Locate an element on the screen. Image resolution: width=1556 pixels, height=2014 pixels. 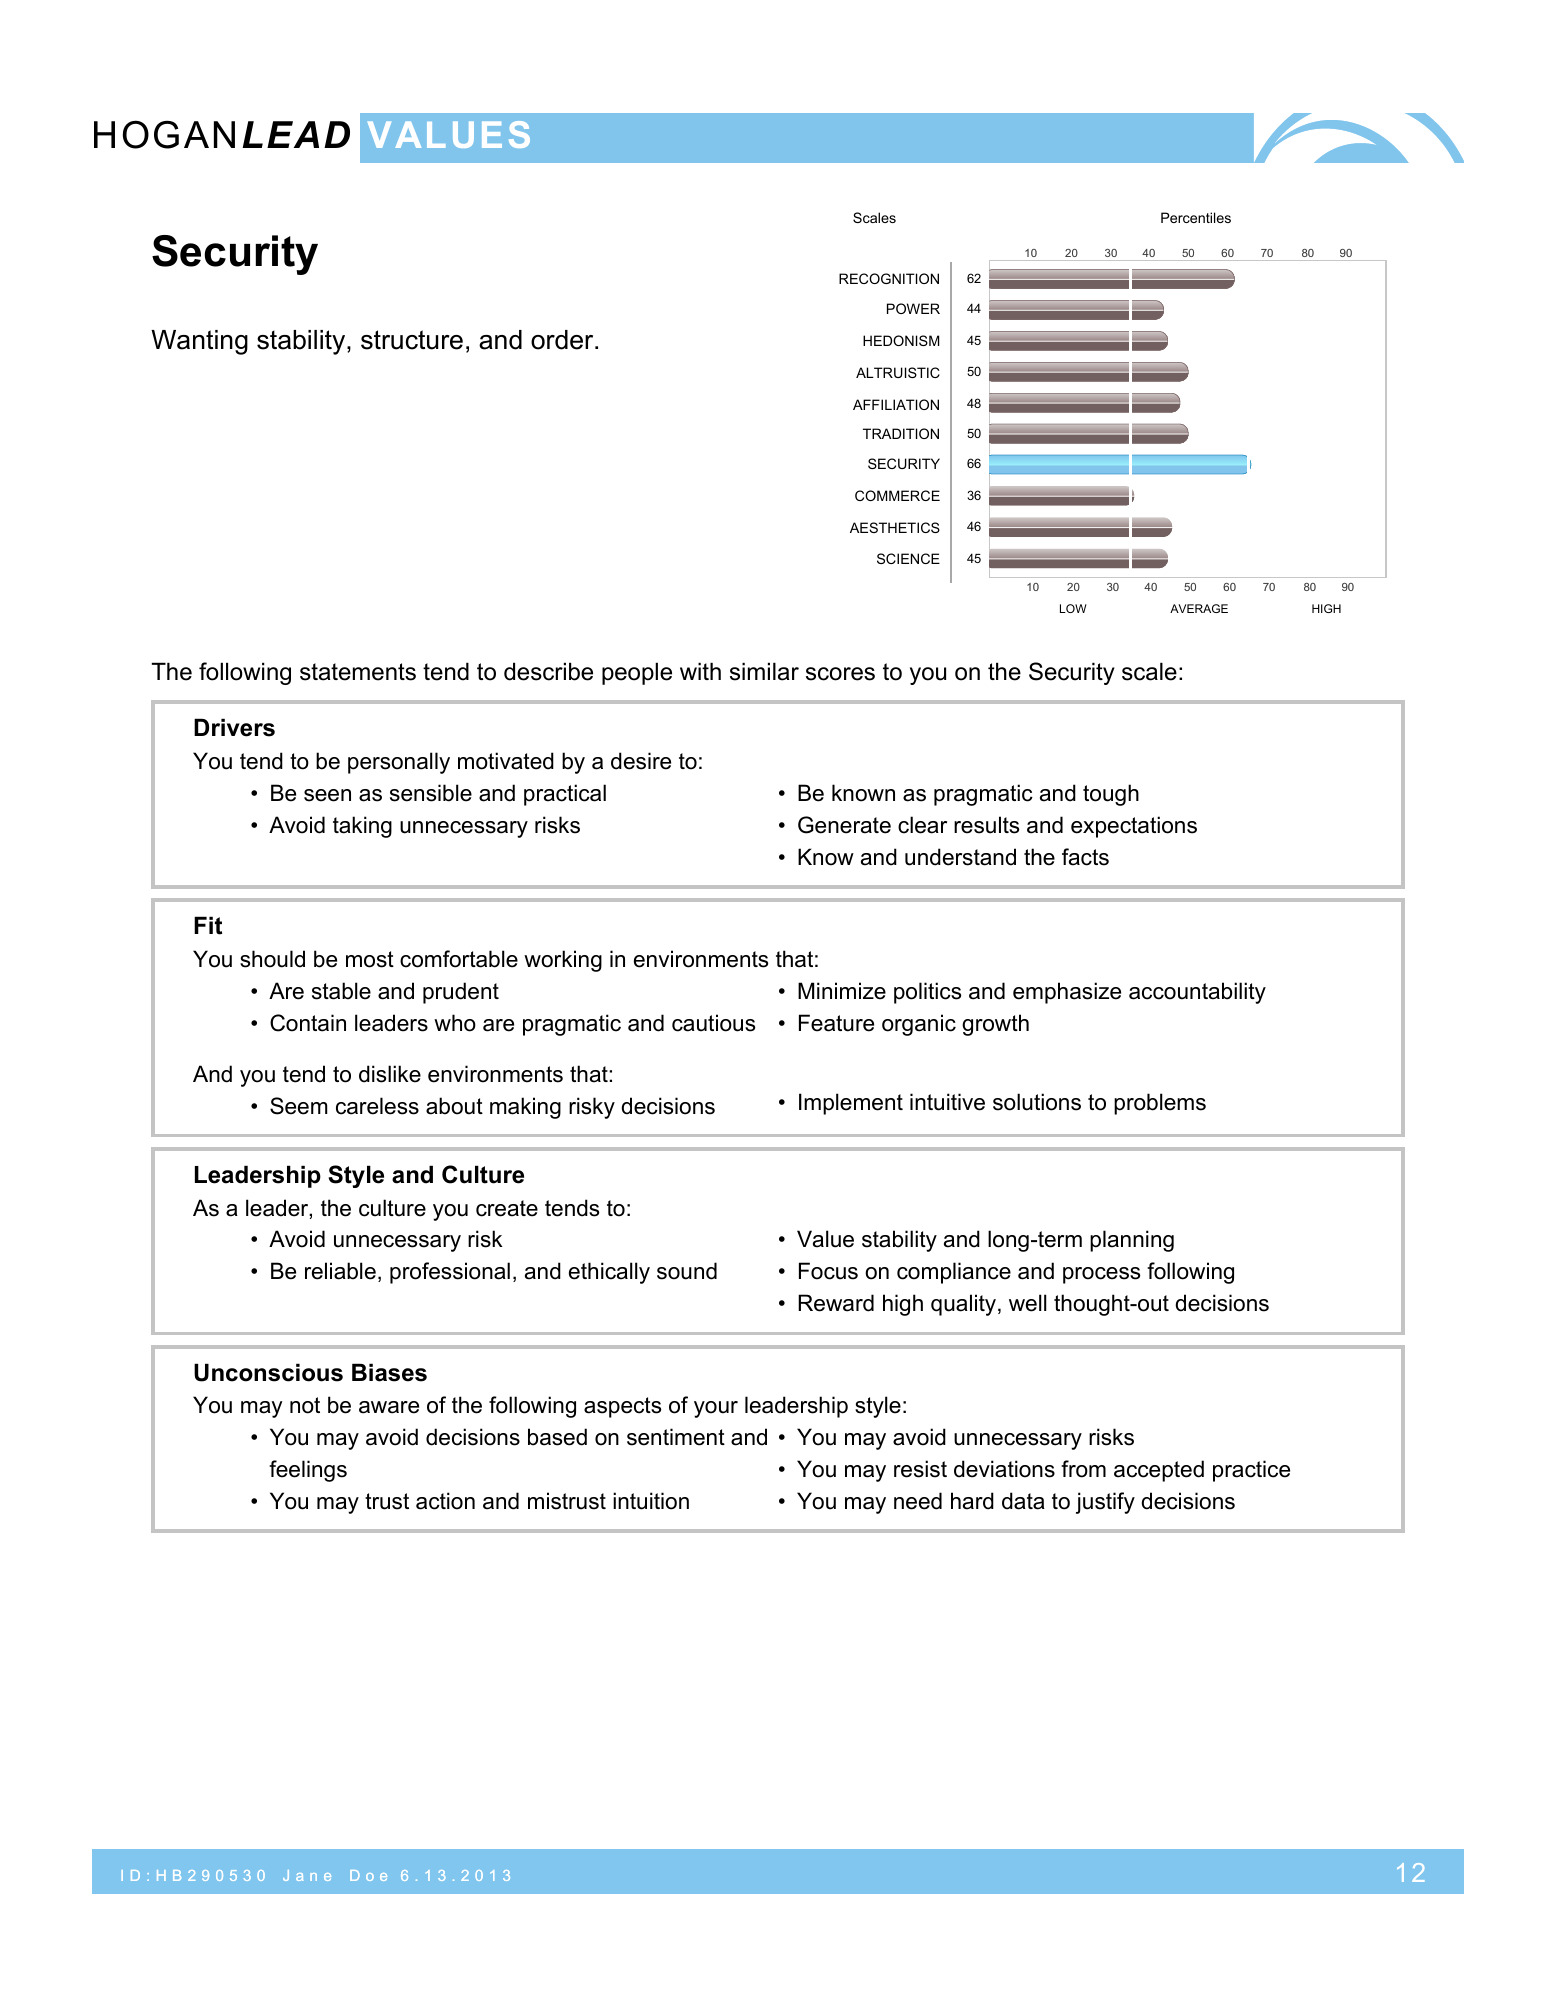
statements is located at coordinates (358, 672).
